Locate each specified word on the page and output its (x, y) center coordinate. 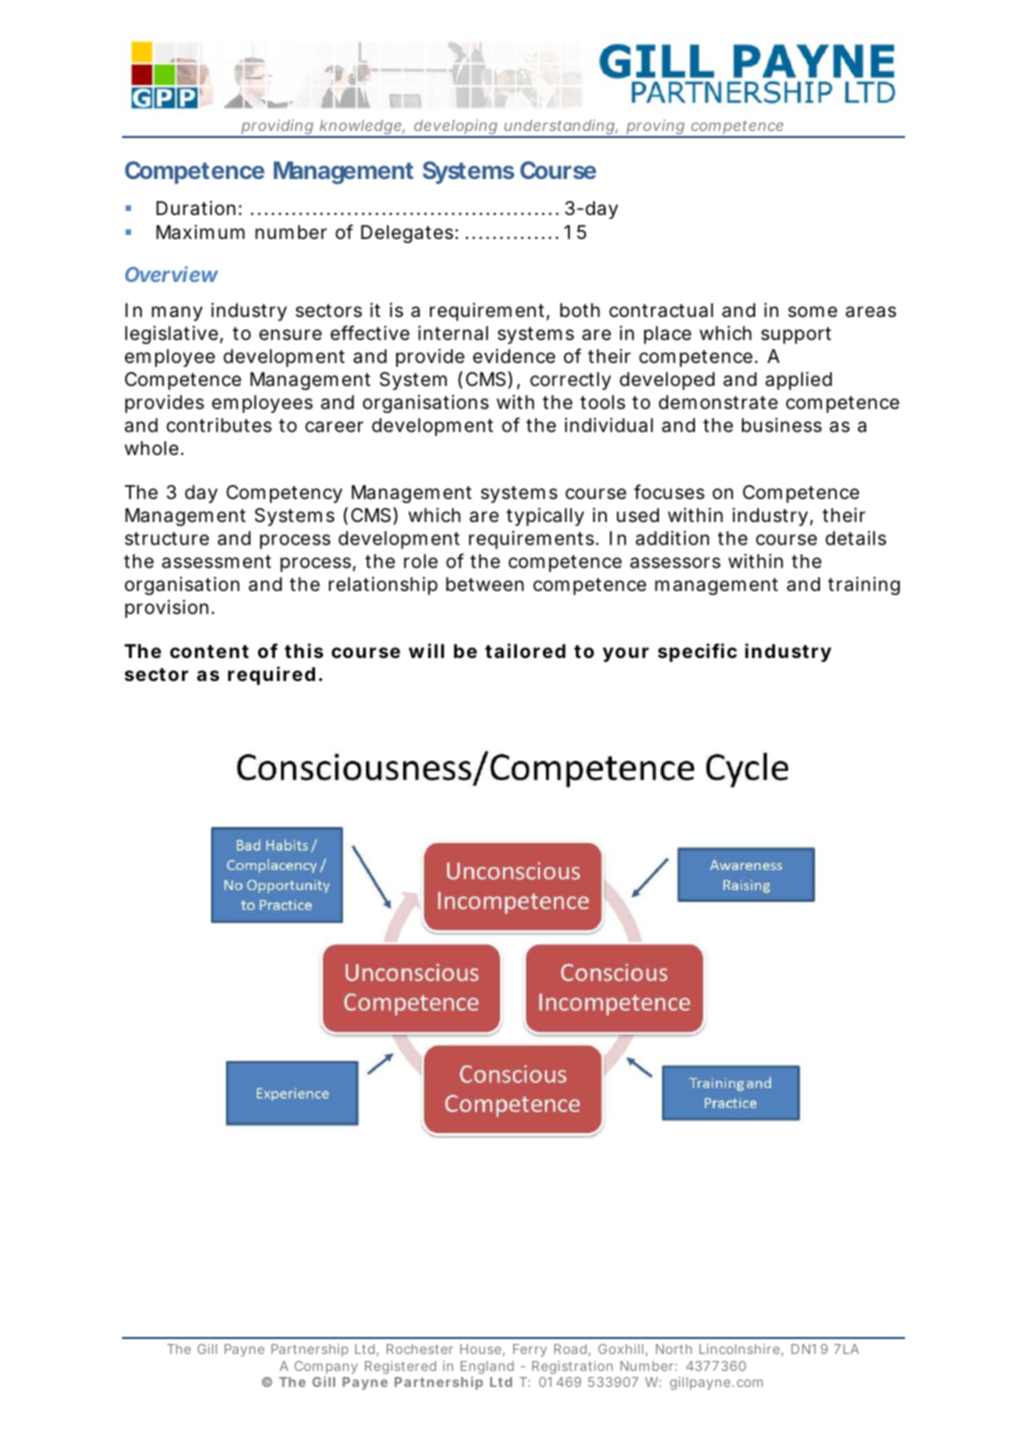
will (426, 650)
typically (545, 517)
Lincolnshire (740, 1350)
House (480, 1349)
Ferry (530, 1350)
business (782, 425)
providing (277, 128)
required (271, 675)
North (674, 1349)
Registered (400, 1367)
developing (455, 128)
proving (655, 128)
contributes (219, 425)
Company (326, 1369)
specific (697, 652)
